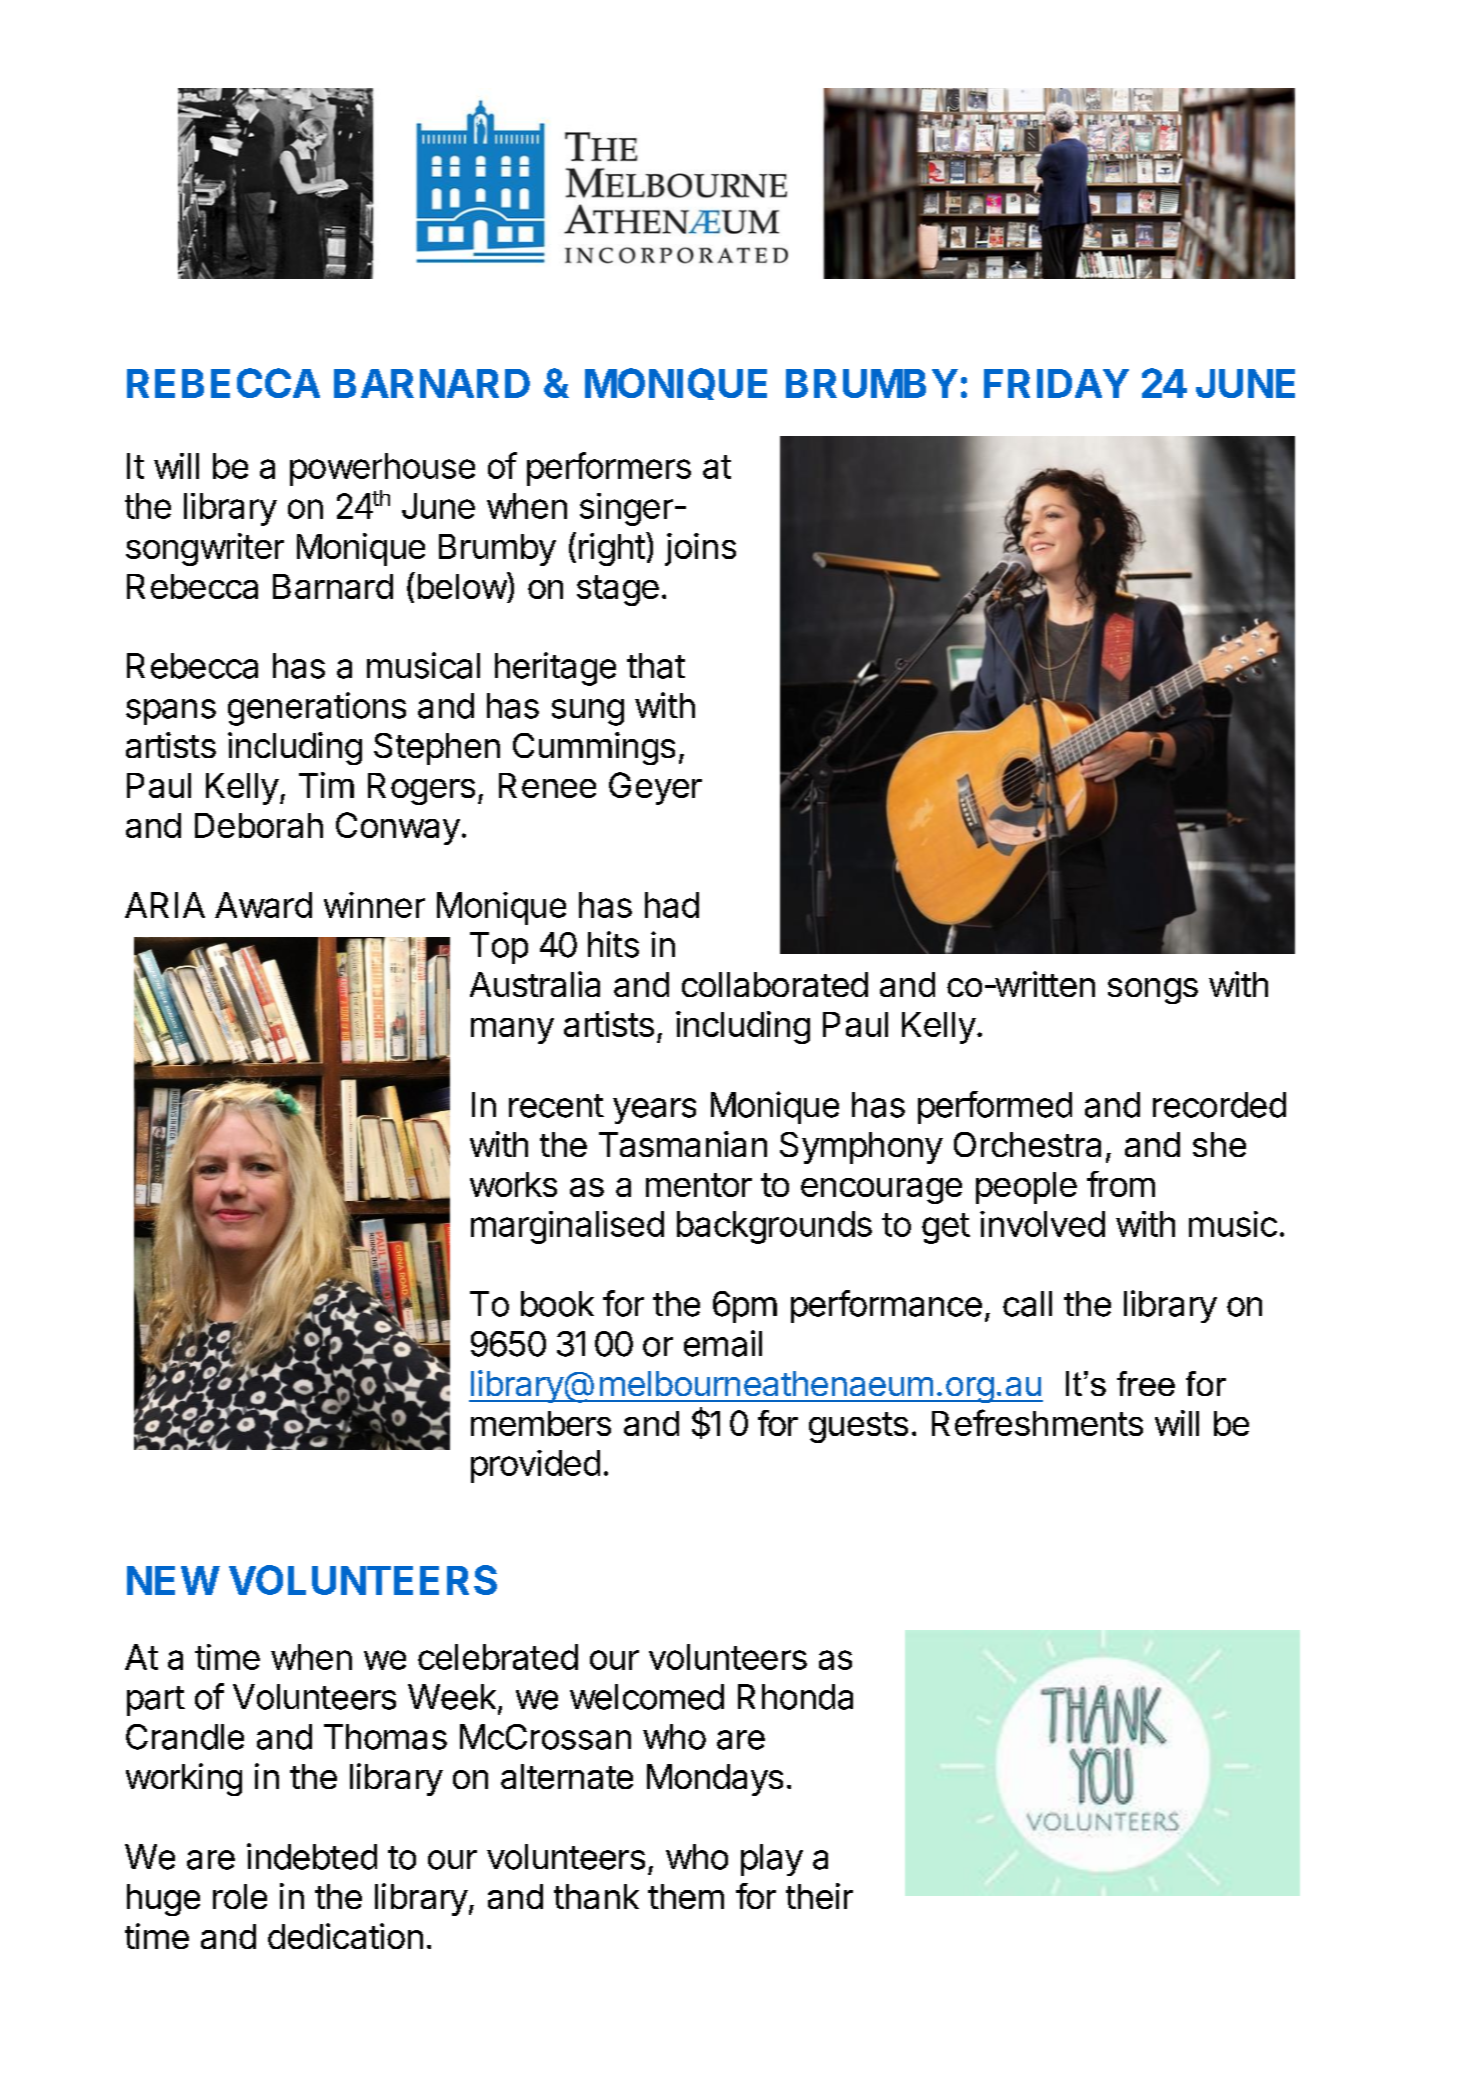 The image size is (1474, 2085). What do you see at coordinates (513, 1184) in the screenshot?
I see `works` at bounding box center [513, 1184].
